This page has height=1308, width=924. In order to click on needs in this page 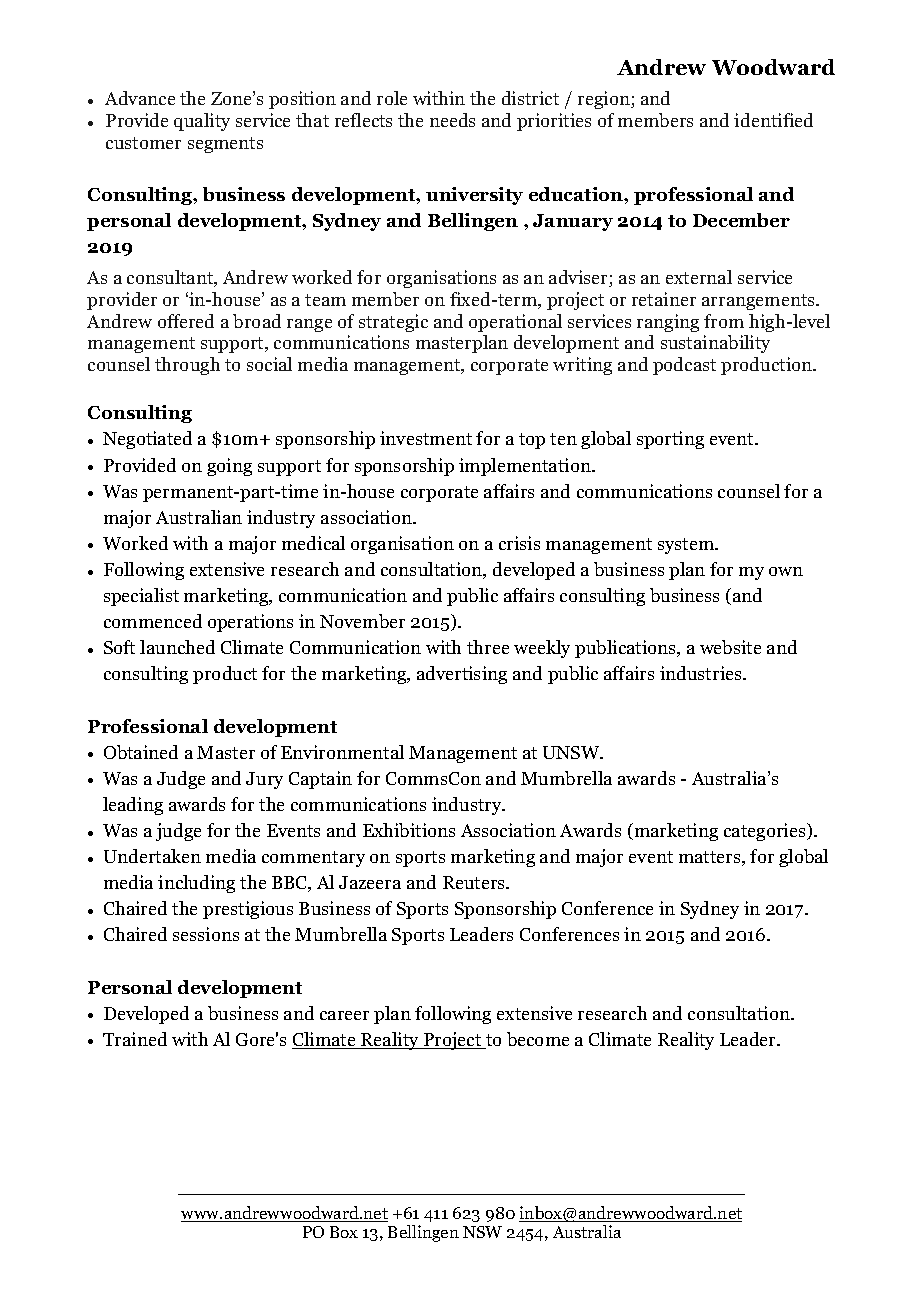, I will do `click(452, 120)`.
